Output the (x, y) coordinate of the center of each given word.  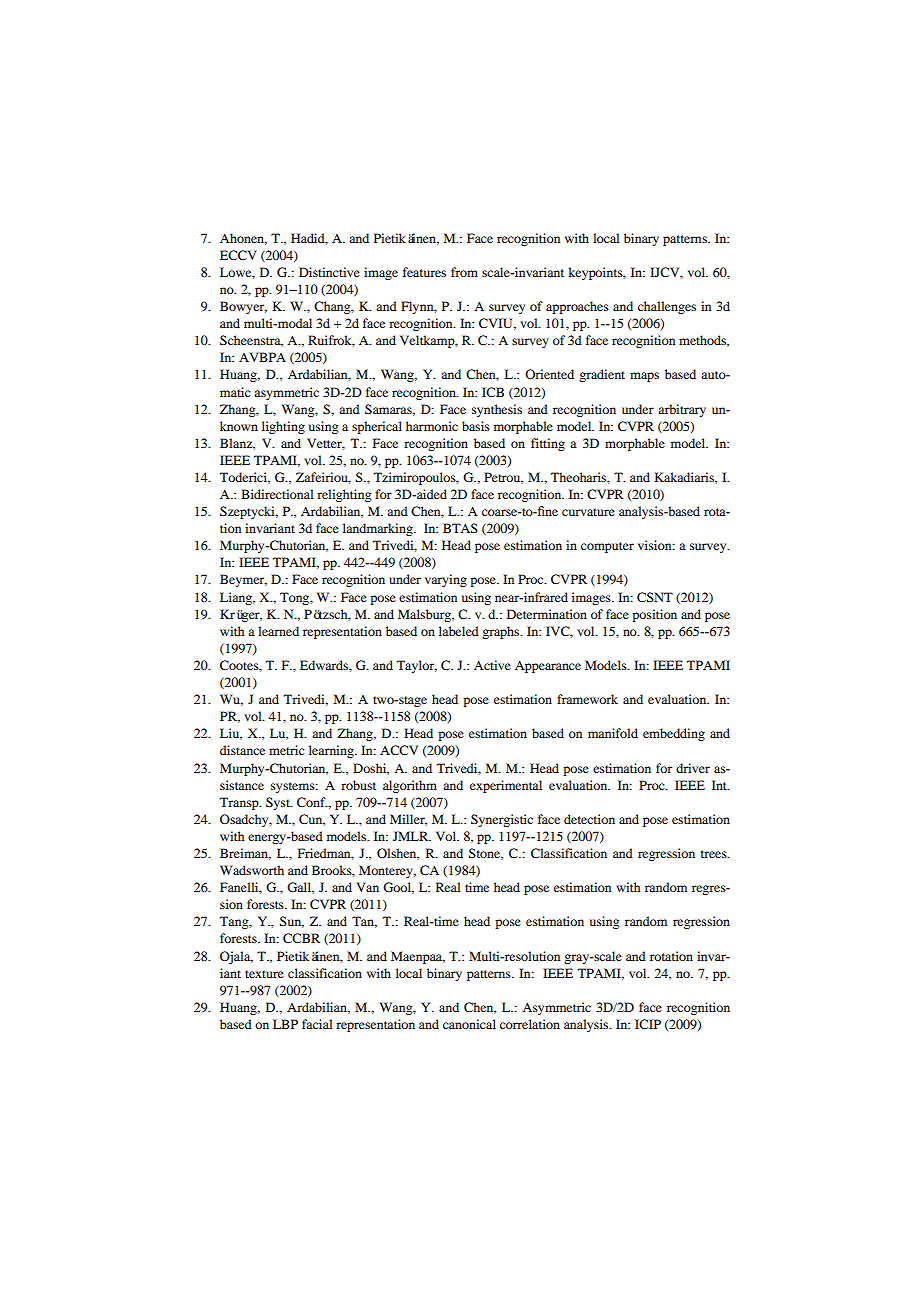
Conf (312, 802)
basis (476, 426)
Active (492, 665)
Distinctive (329, 272)
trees (715, 854)
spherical (377, 427)
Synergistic (502, 820)
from (464, 272)
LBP (285, 1024)
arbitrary (682, 410)
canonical (469, 1024)
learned (278, 631)
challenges (667, 307)
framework (587, 699)
